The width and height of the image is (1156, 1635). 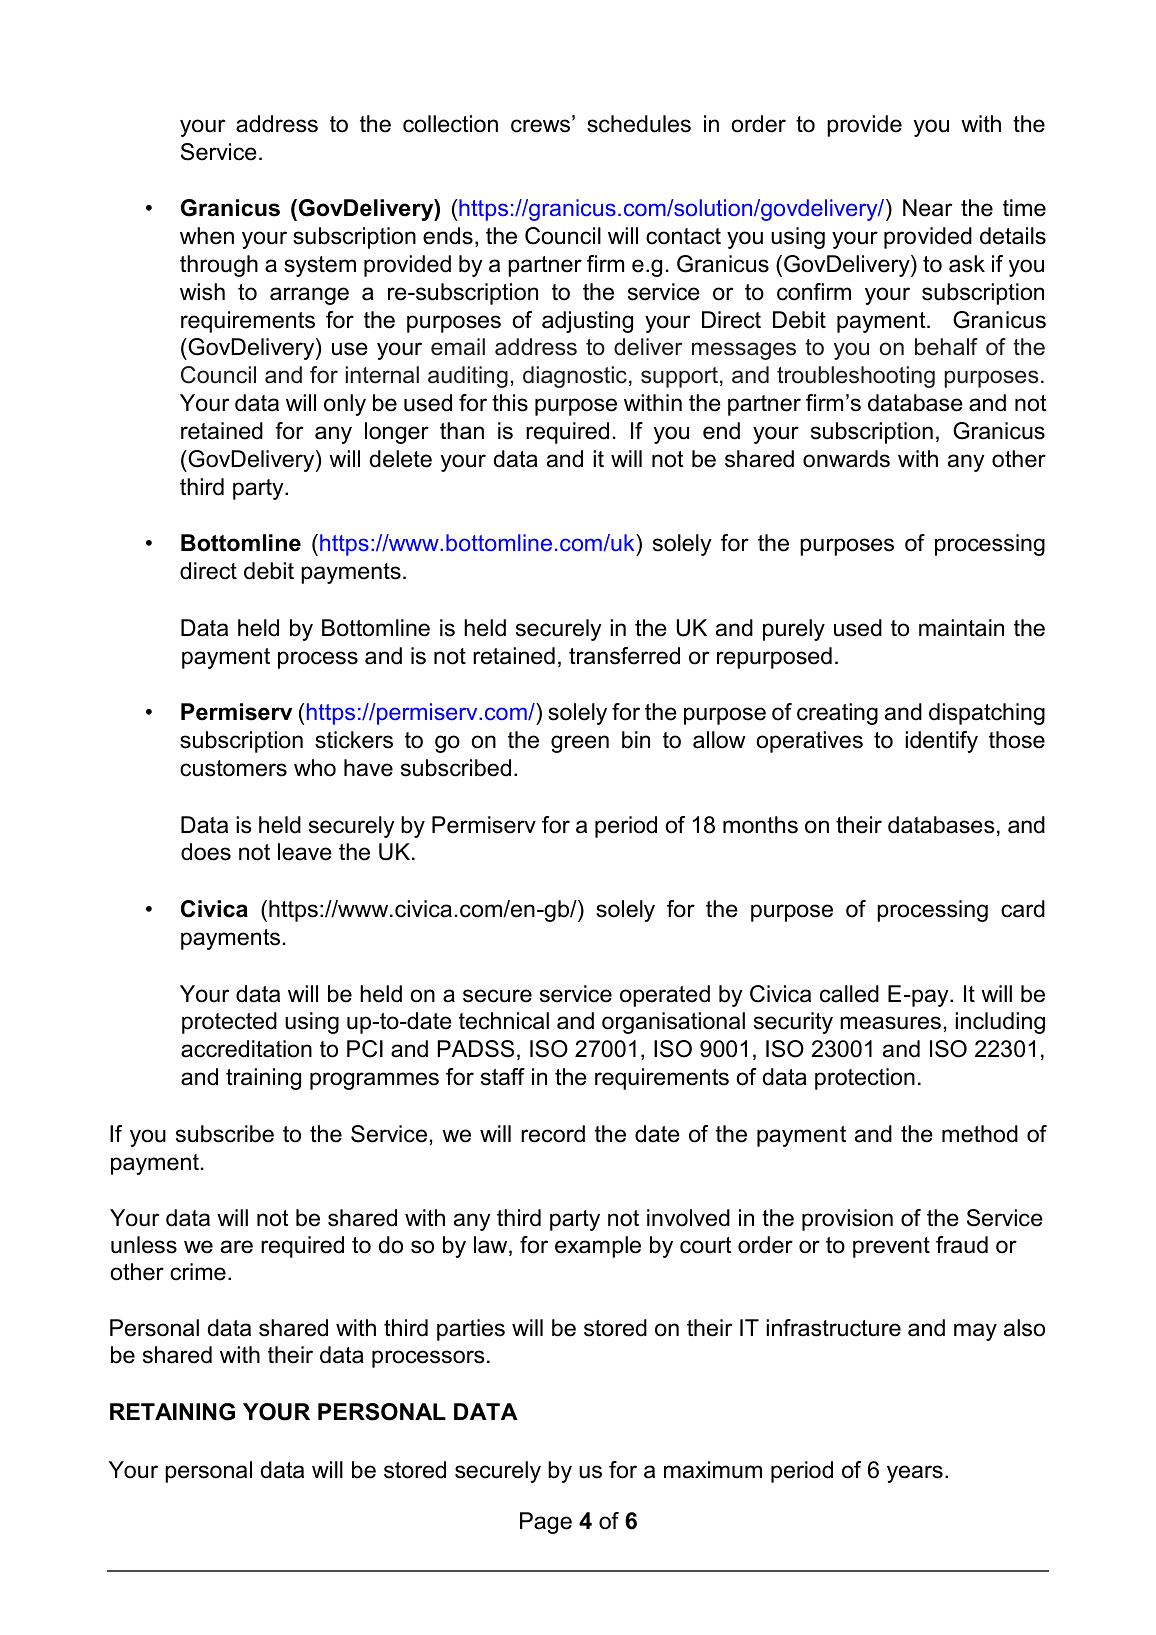 I want to click on record, so click(x=553, y=1134).
